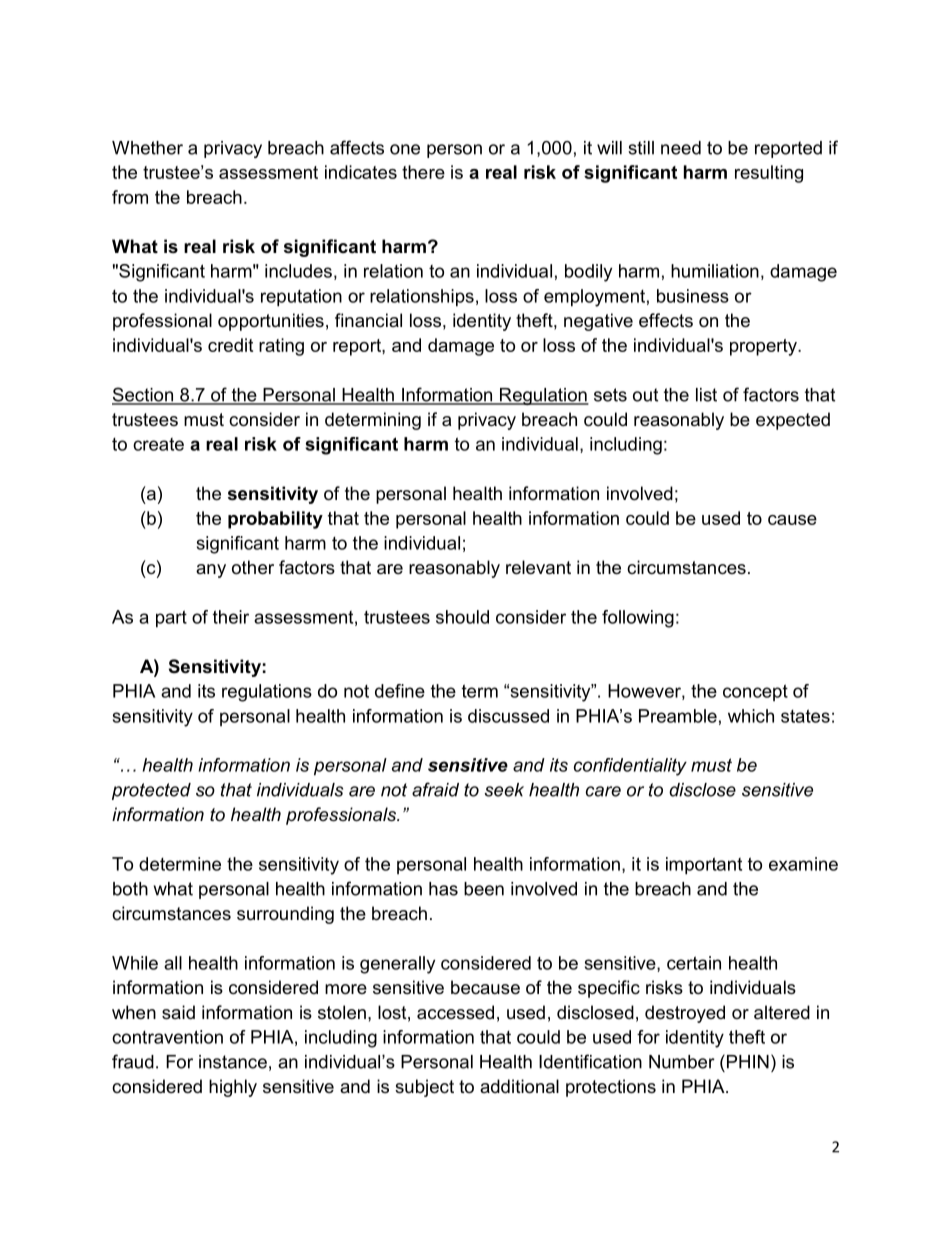 The height and width of the page is (1233, 952). I want to click on Whether, so click(147, 148).
